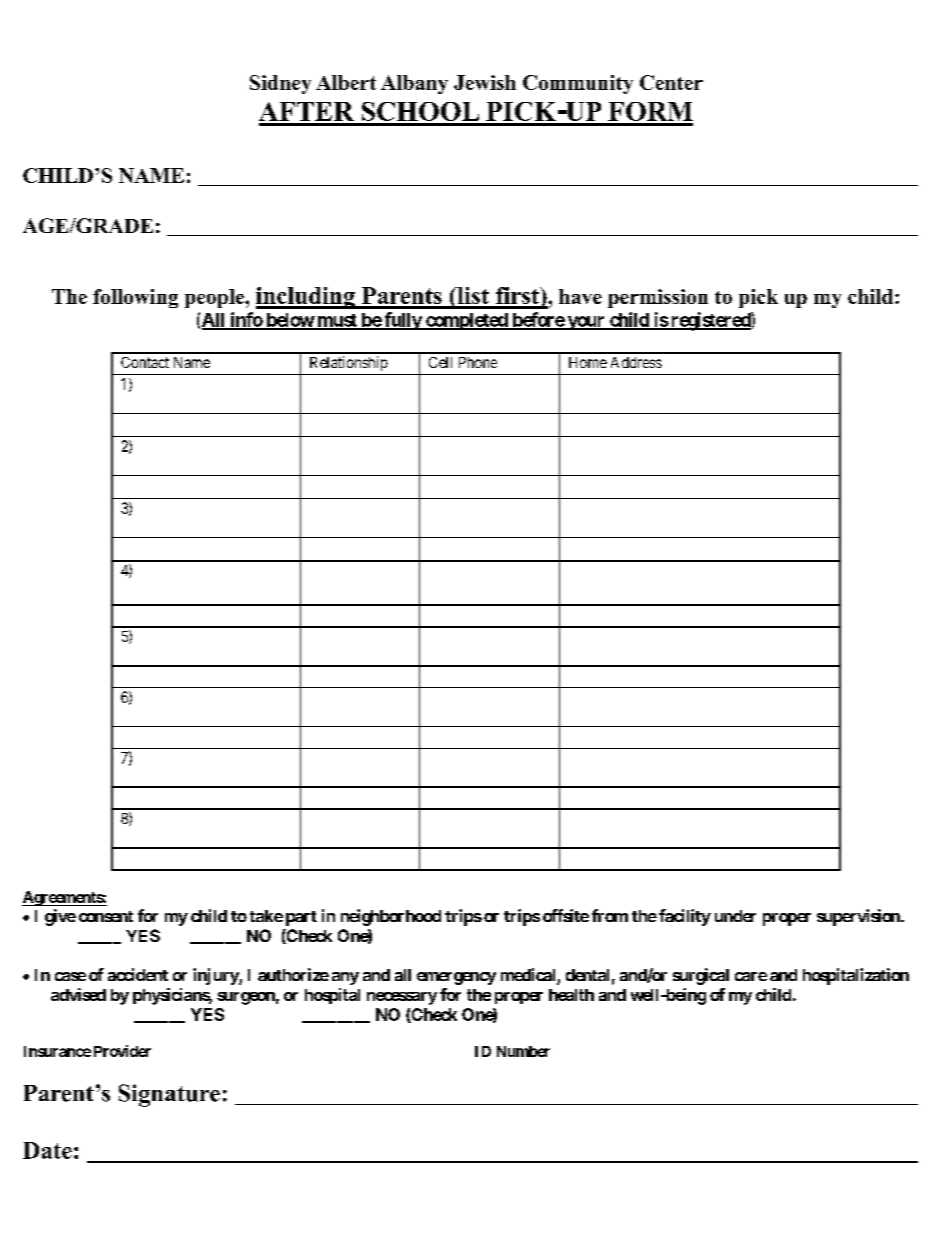  I want to click on neighborhood, so click(391, 917).
